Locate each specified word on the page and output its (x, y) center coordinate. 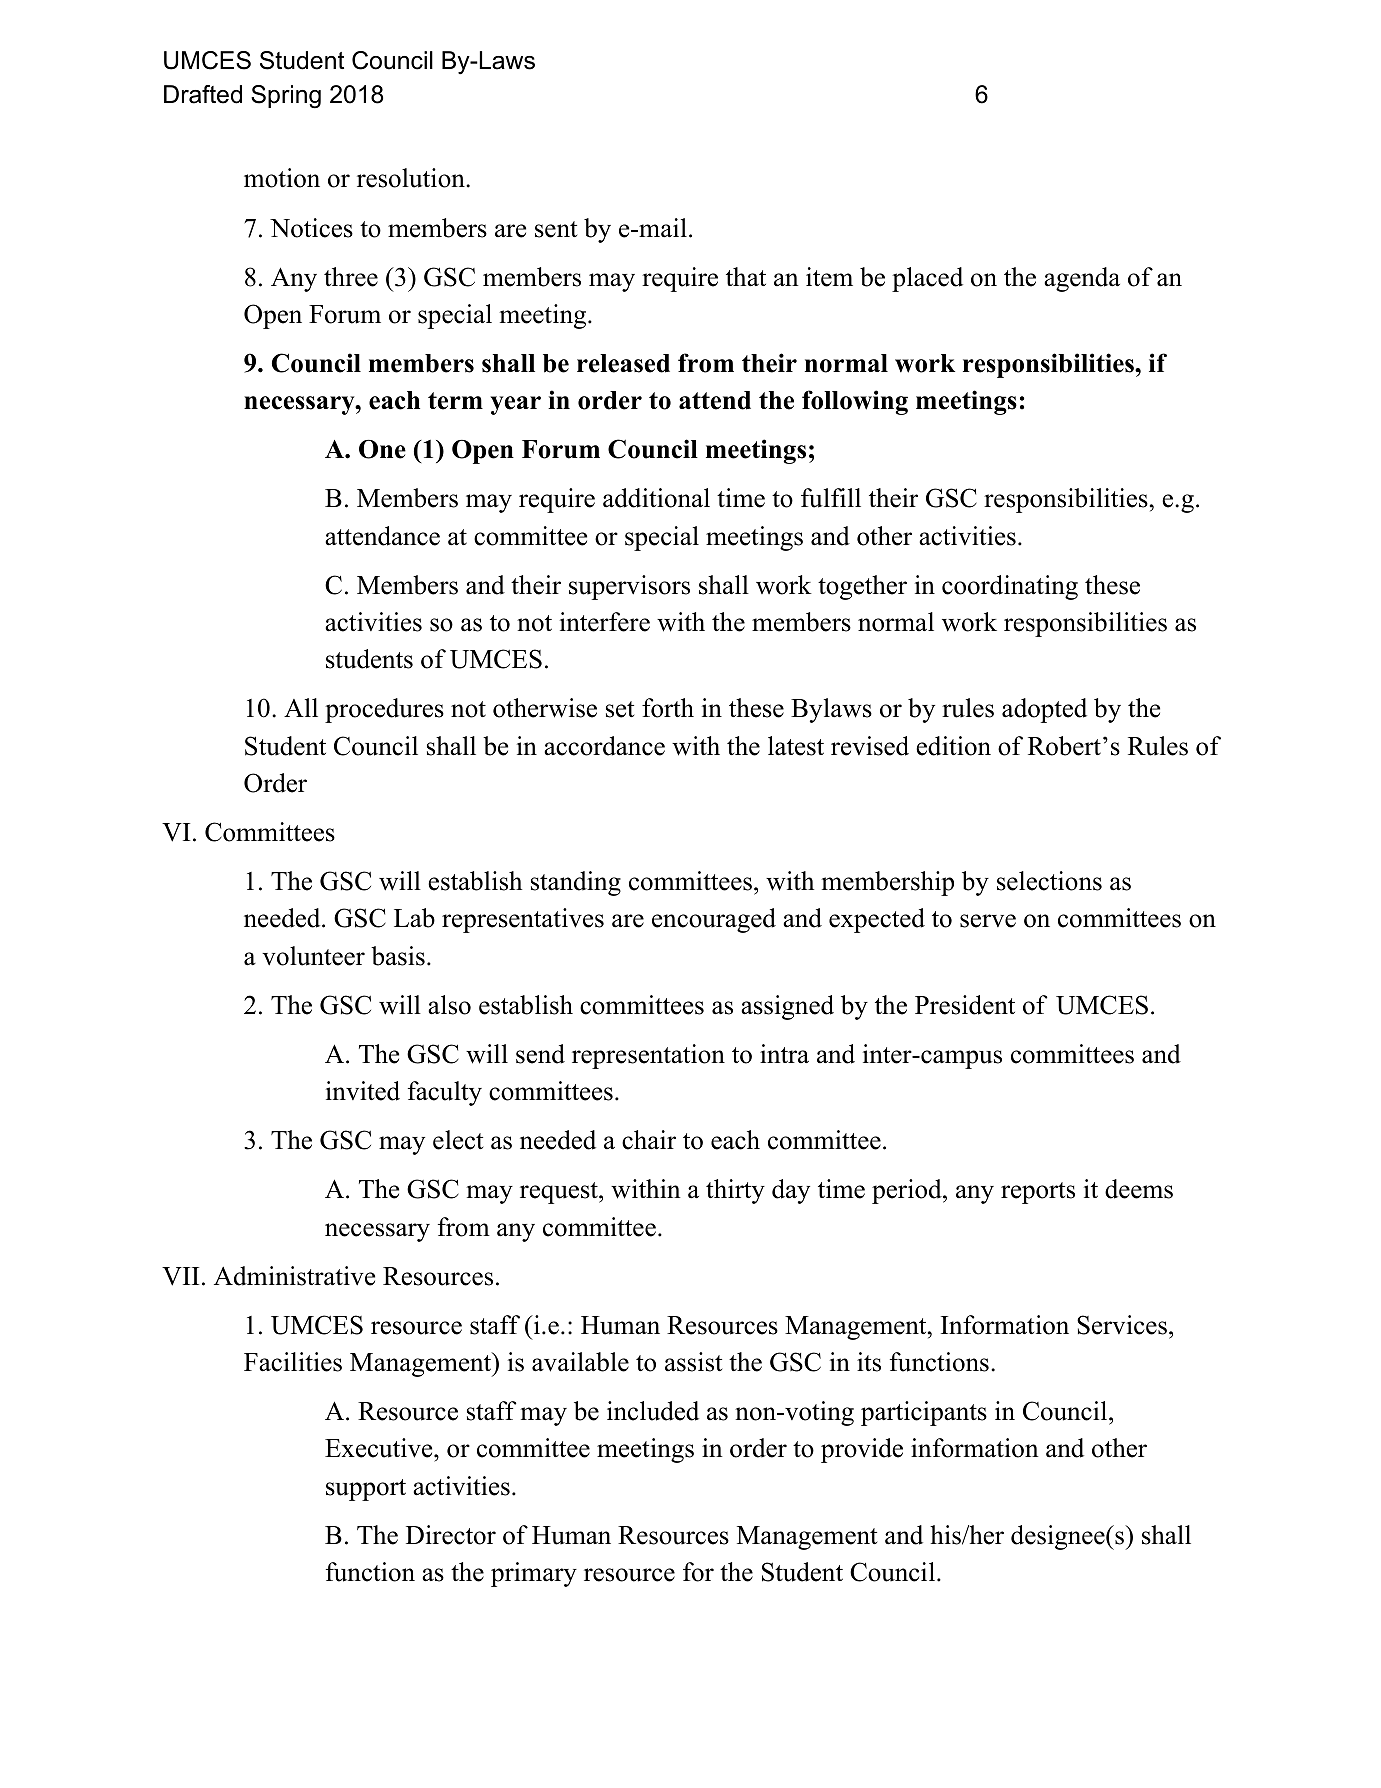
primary (534, 1574)
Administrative (294, 1276)
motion (282, 178)
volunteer (313, 956)
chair (649, 1140)
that (746, 277)
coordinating (1010, 587)
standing (576, 883)
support (366, 1490)
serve (988, 921)
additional (656, 498)
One (382, 449)
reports (1038, 1193)
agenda (1082, 279)
